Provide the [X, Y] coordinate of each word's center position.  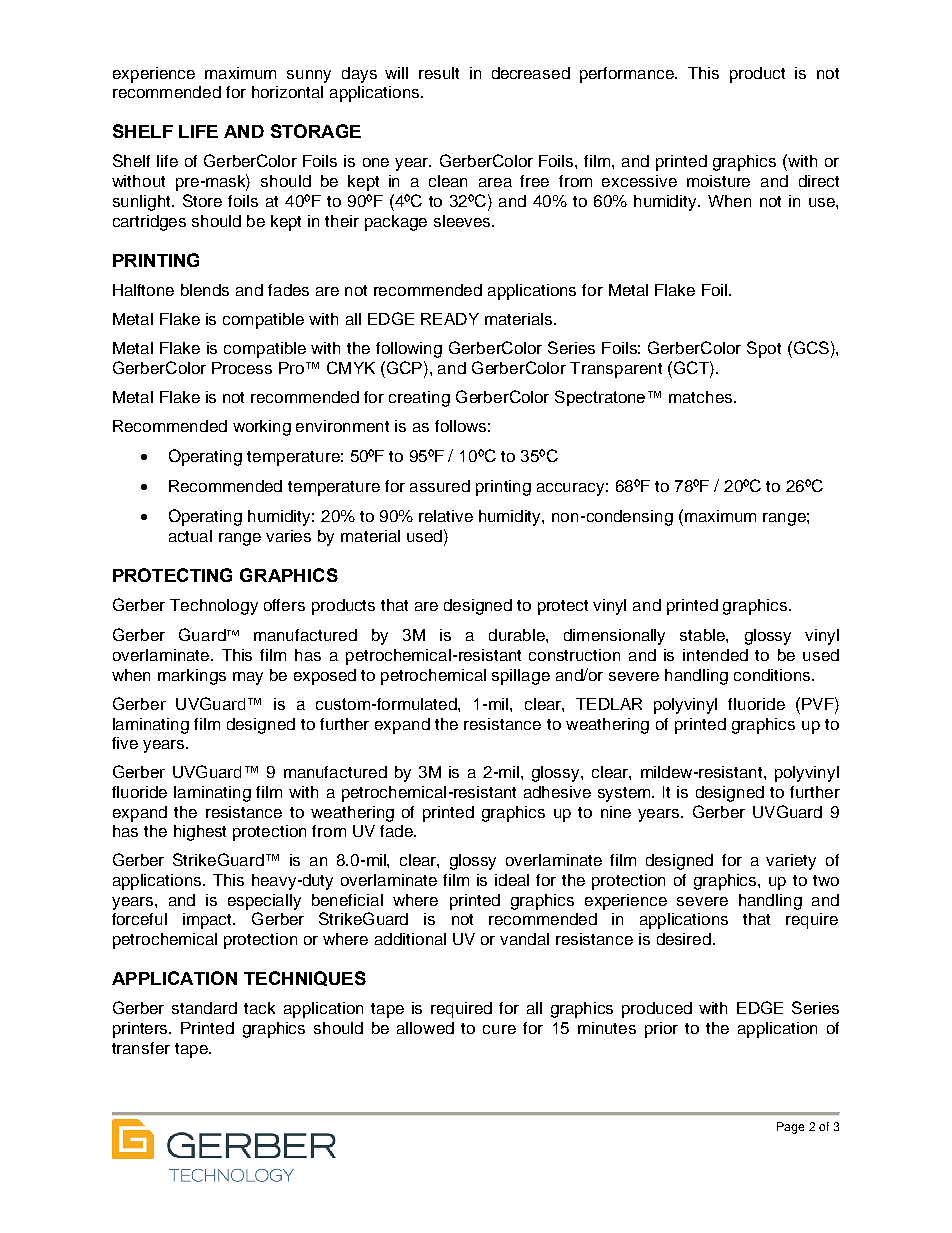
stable [703, 635]
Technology [214, 607]
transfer [141, 1048]
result [439, 73]
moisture [718, 181]
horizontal [287, 92]
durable [518, 635]
